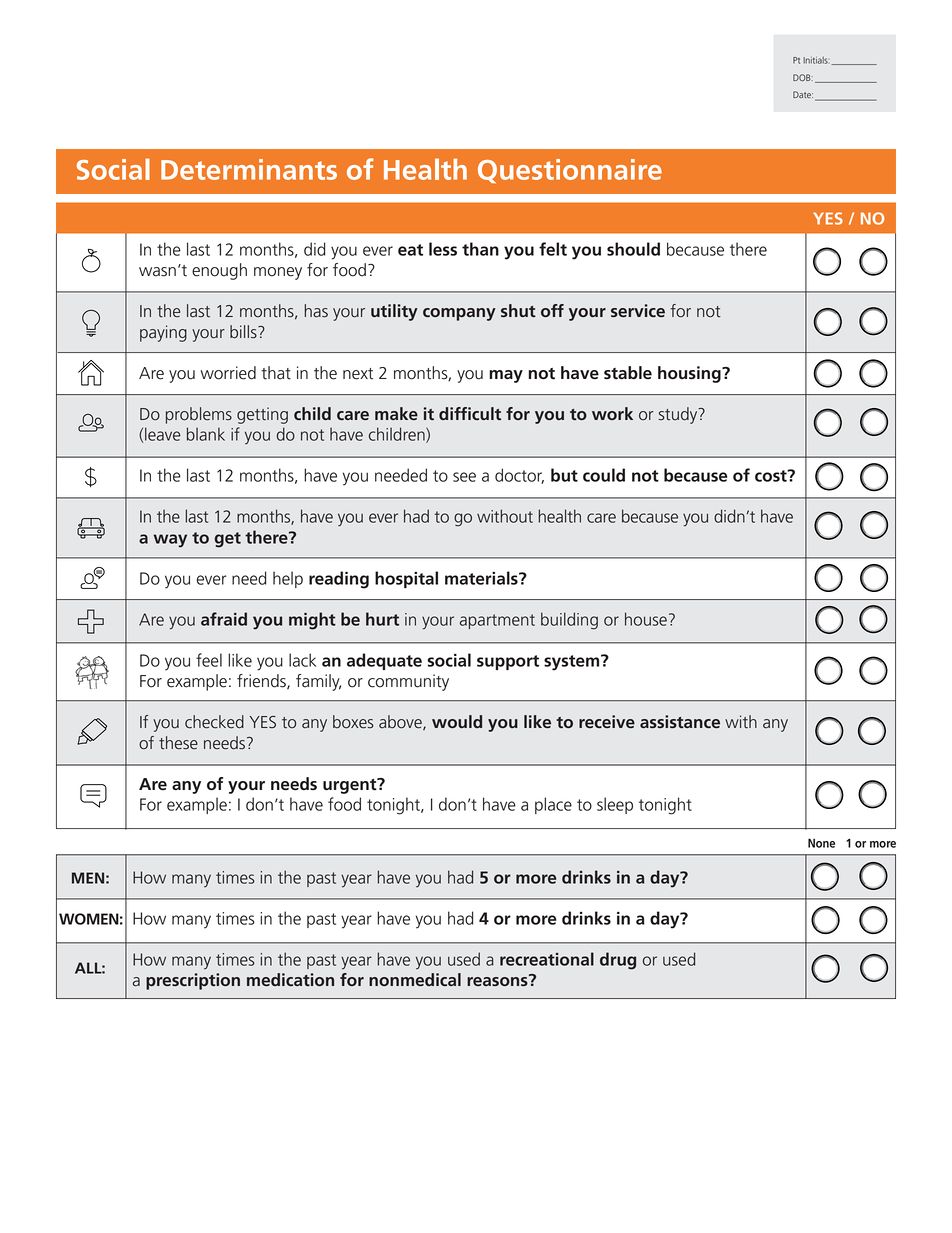 The height and width of the screenshot is (1233, 952). I want to click on see, so click(464, 477).
